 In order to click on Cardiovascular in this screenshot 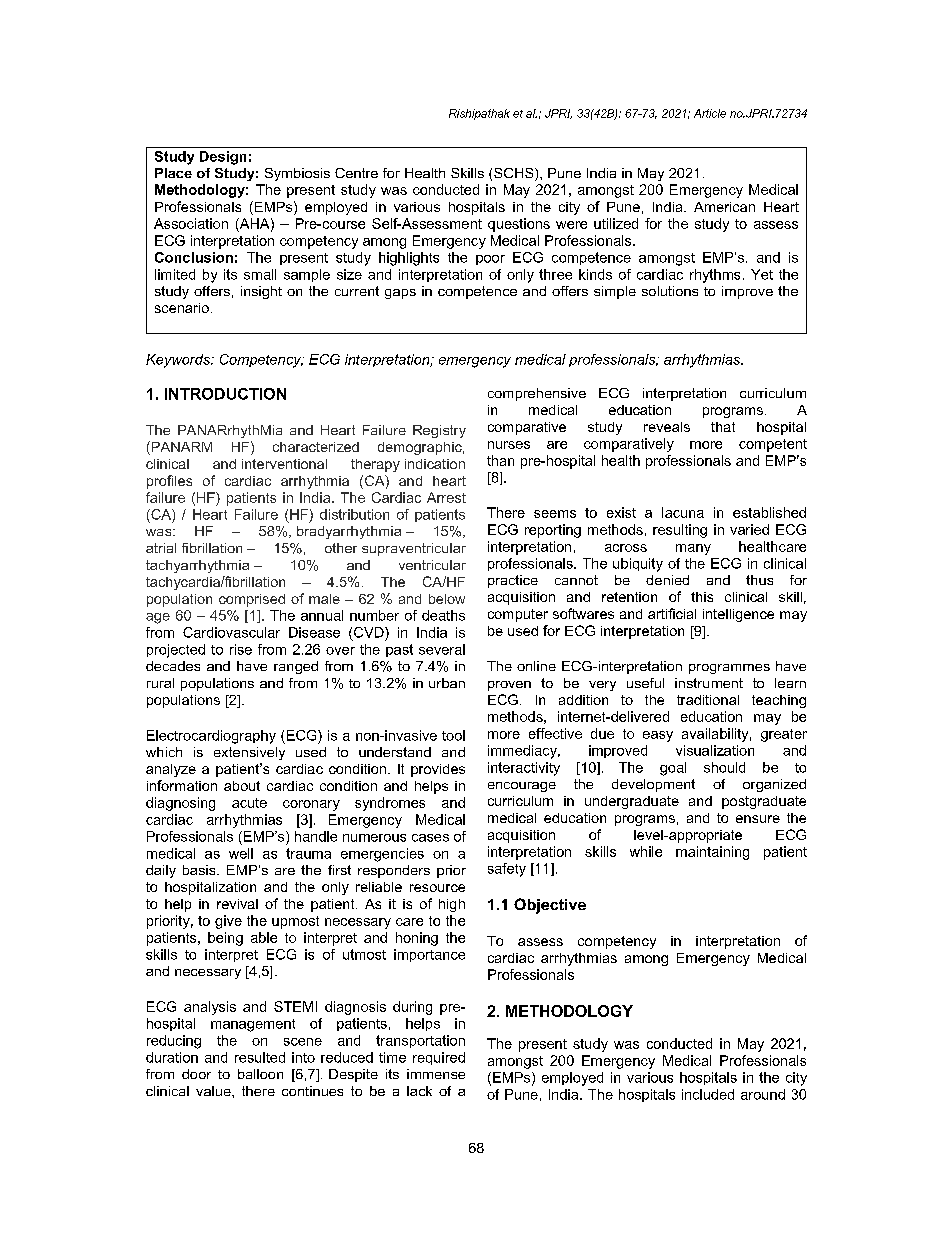, I will do `click(231, 632)`.
